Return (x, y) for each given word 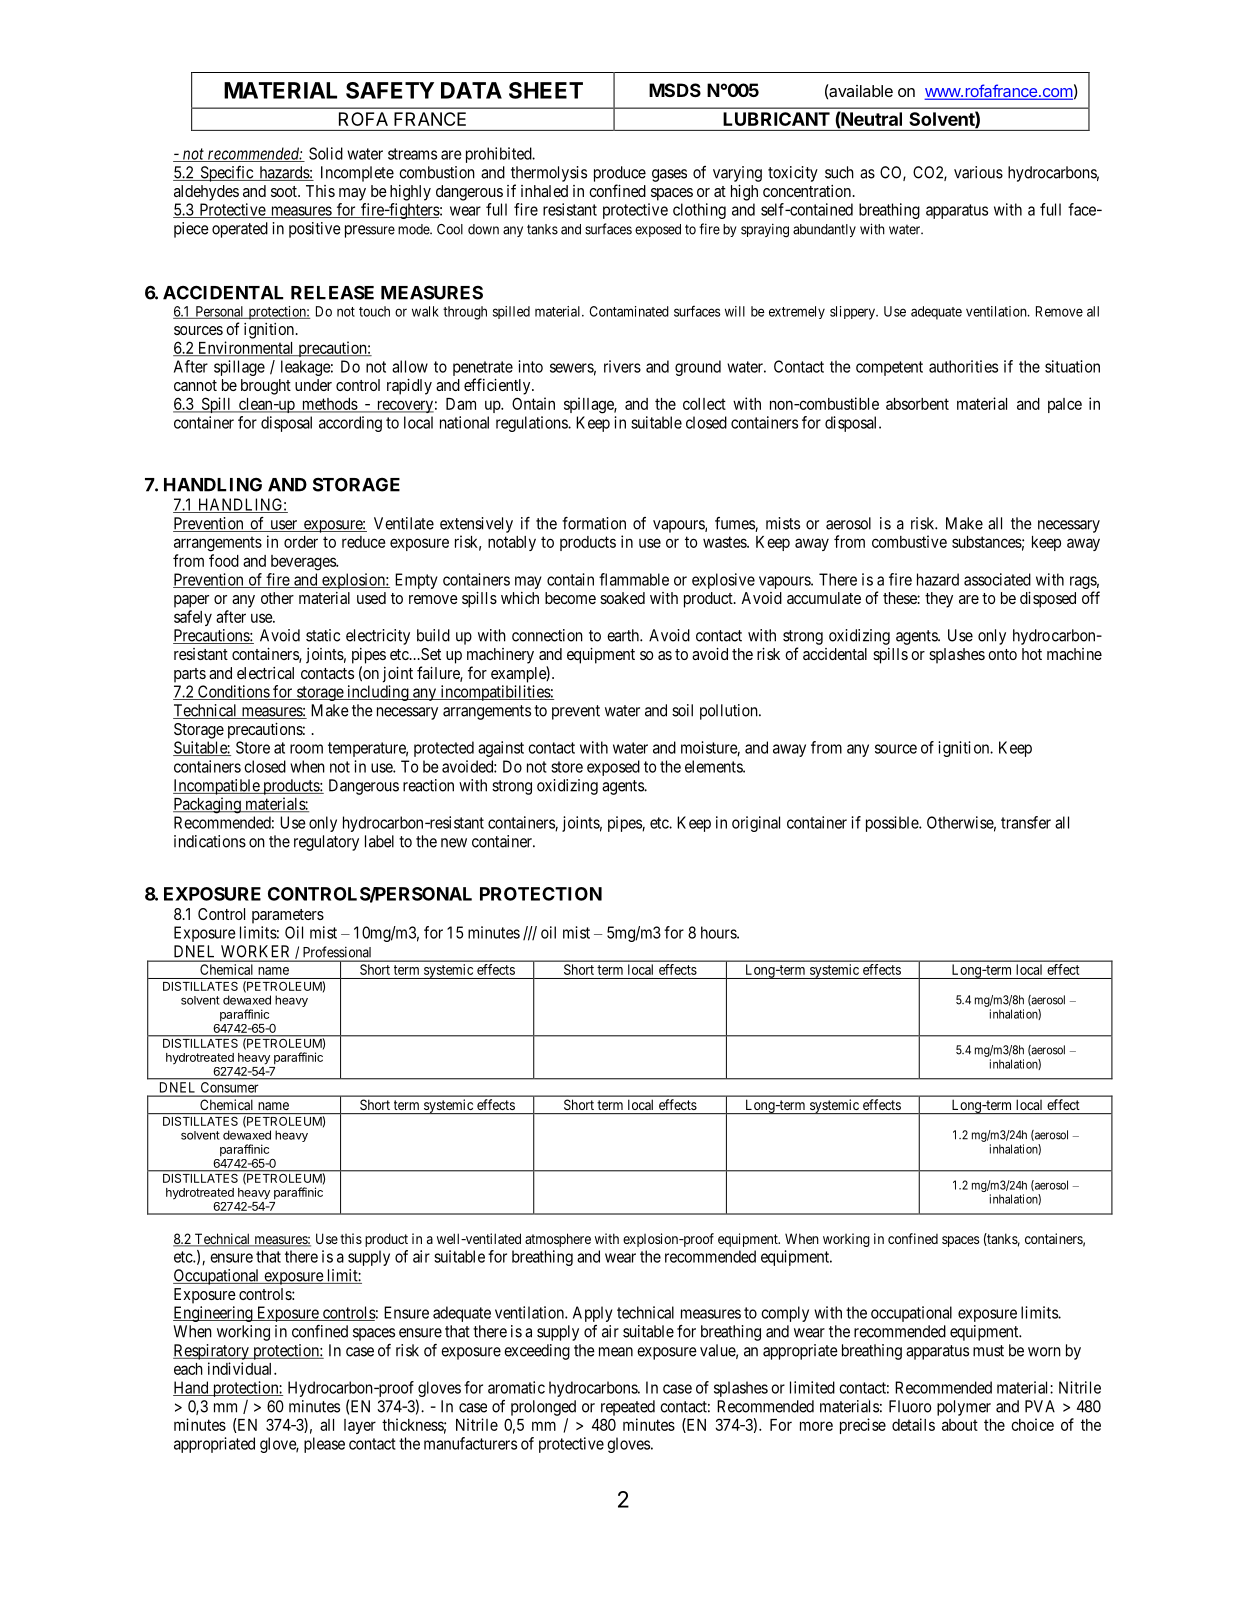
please (324, 1445)
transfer (1026, 822)
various (978, 172)
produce (620, 174)
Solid (326, 153)
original (756, 824)
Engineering (214, 1314)
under (313, 385)
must (988, 1351)
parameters (288, 916)
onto (1002, 654)
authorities (963, 366)
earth (624, 635)
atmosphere (558, 1240)
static (323, 635)
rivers (622, 366)
